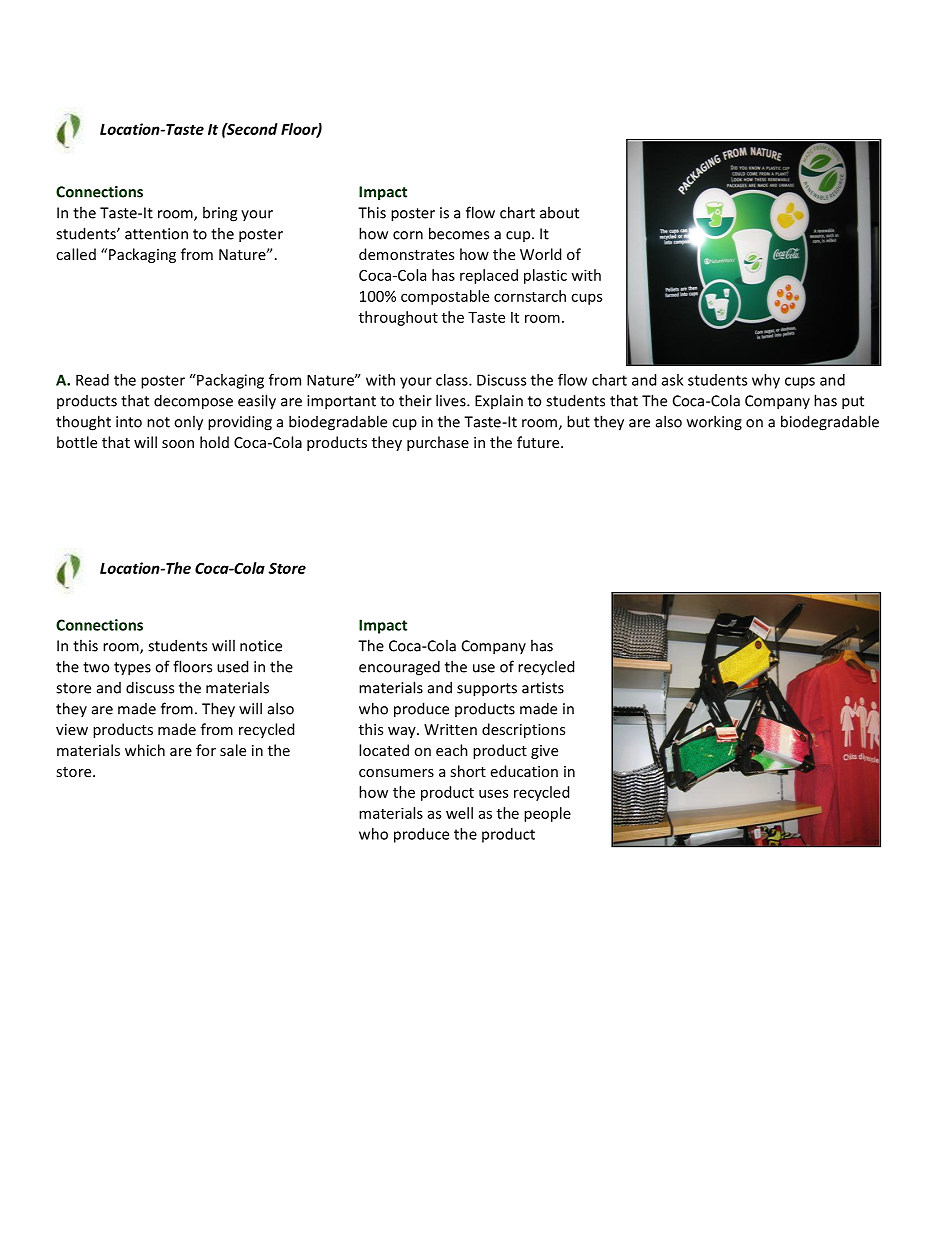 Image resolution: width=952 pixels, height=1233 pixels. Describe the element at coordinates (145, 750) in the screenshot. I see `which` at that location.
